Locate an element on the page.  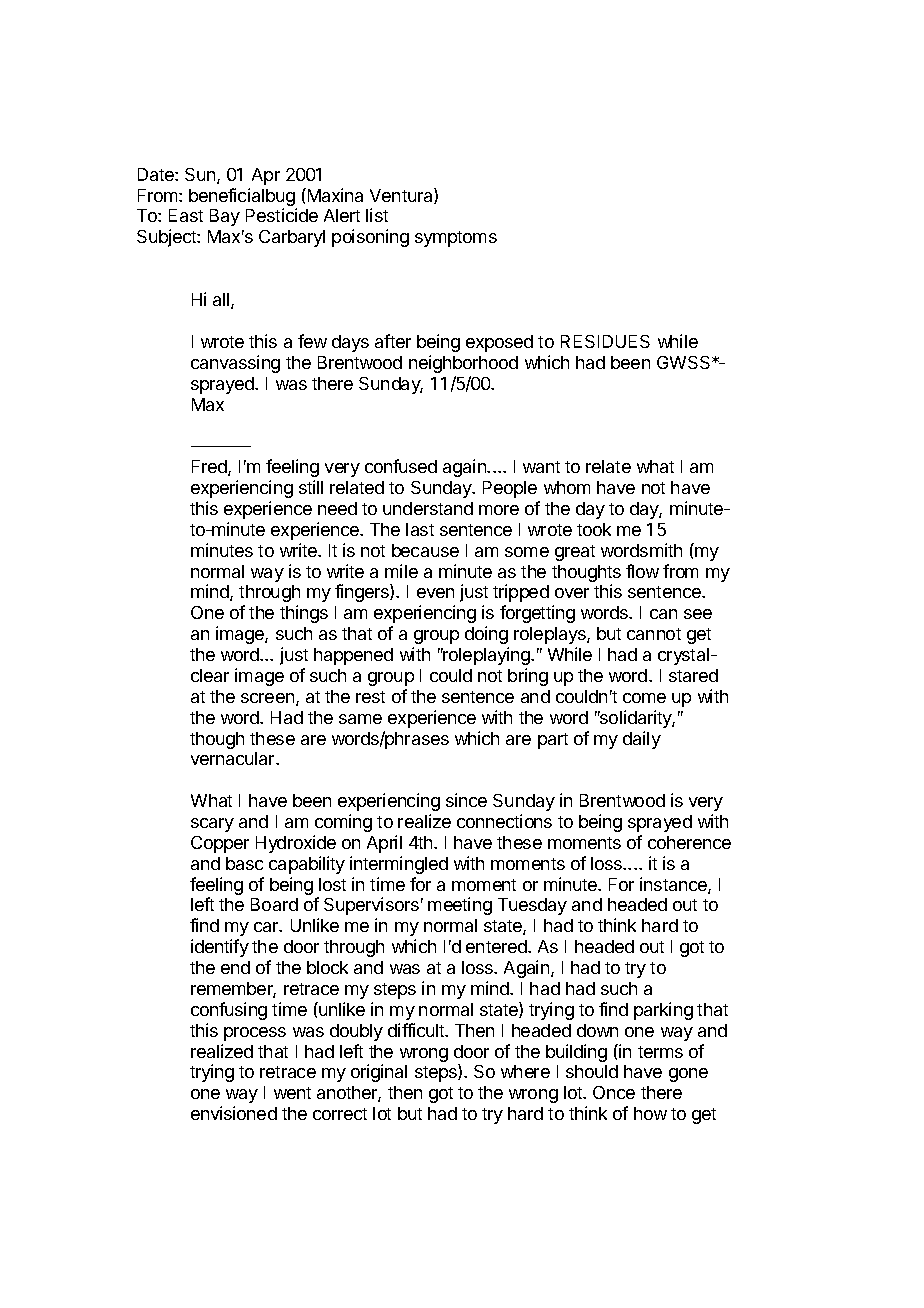
even is located at coordinates (435, 593).
